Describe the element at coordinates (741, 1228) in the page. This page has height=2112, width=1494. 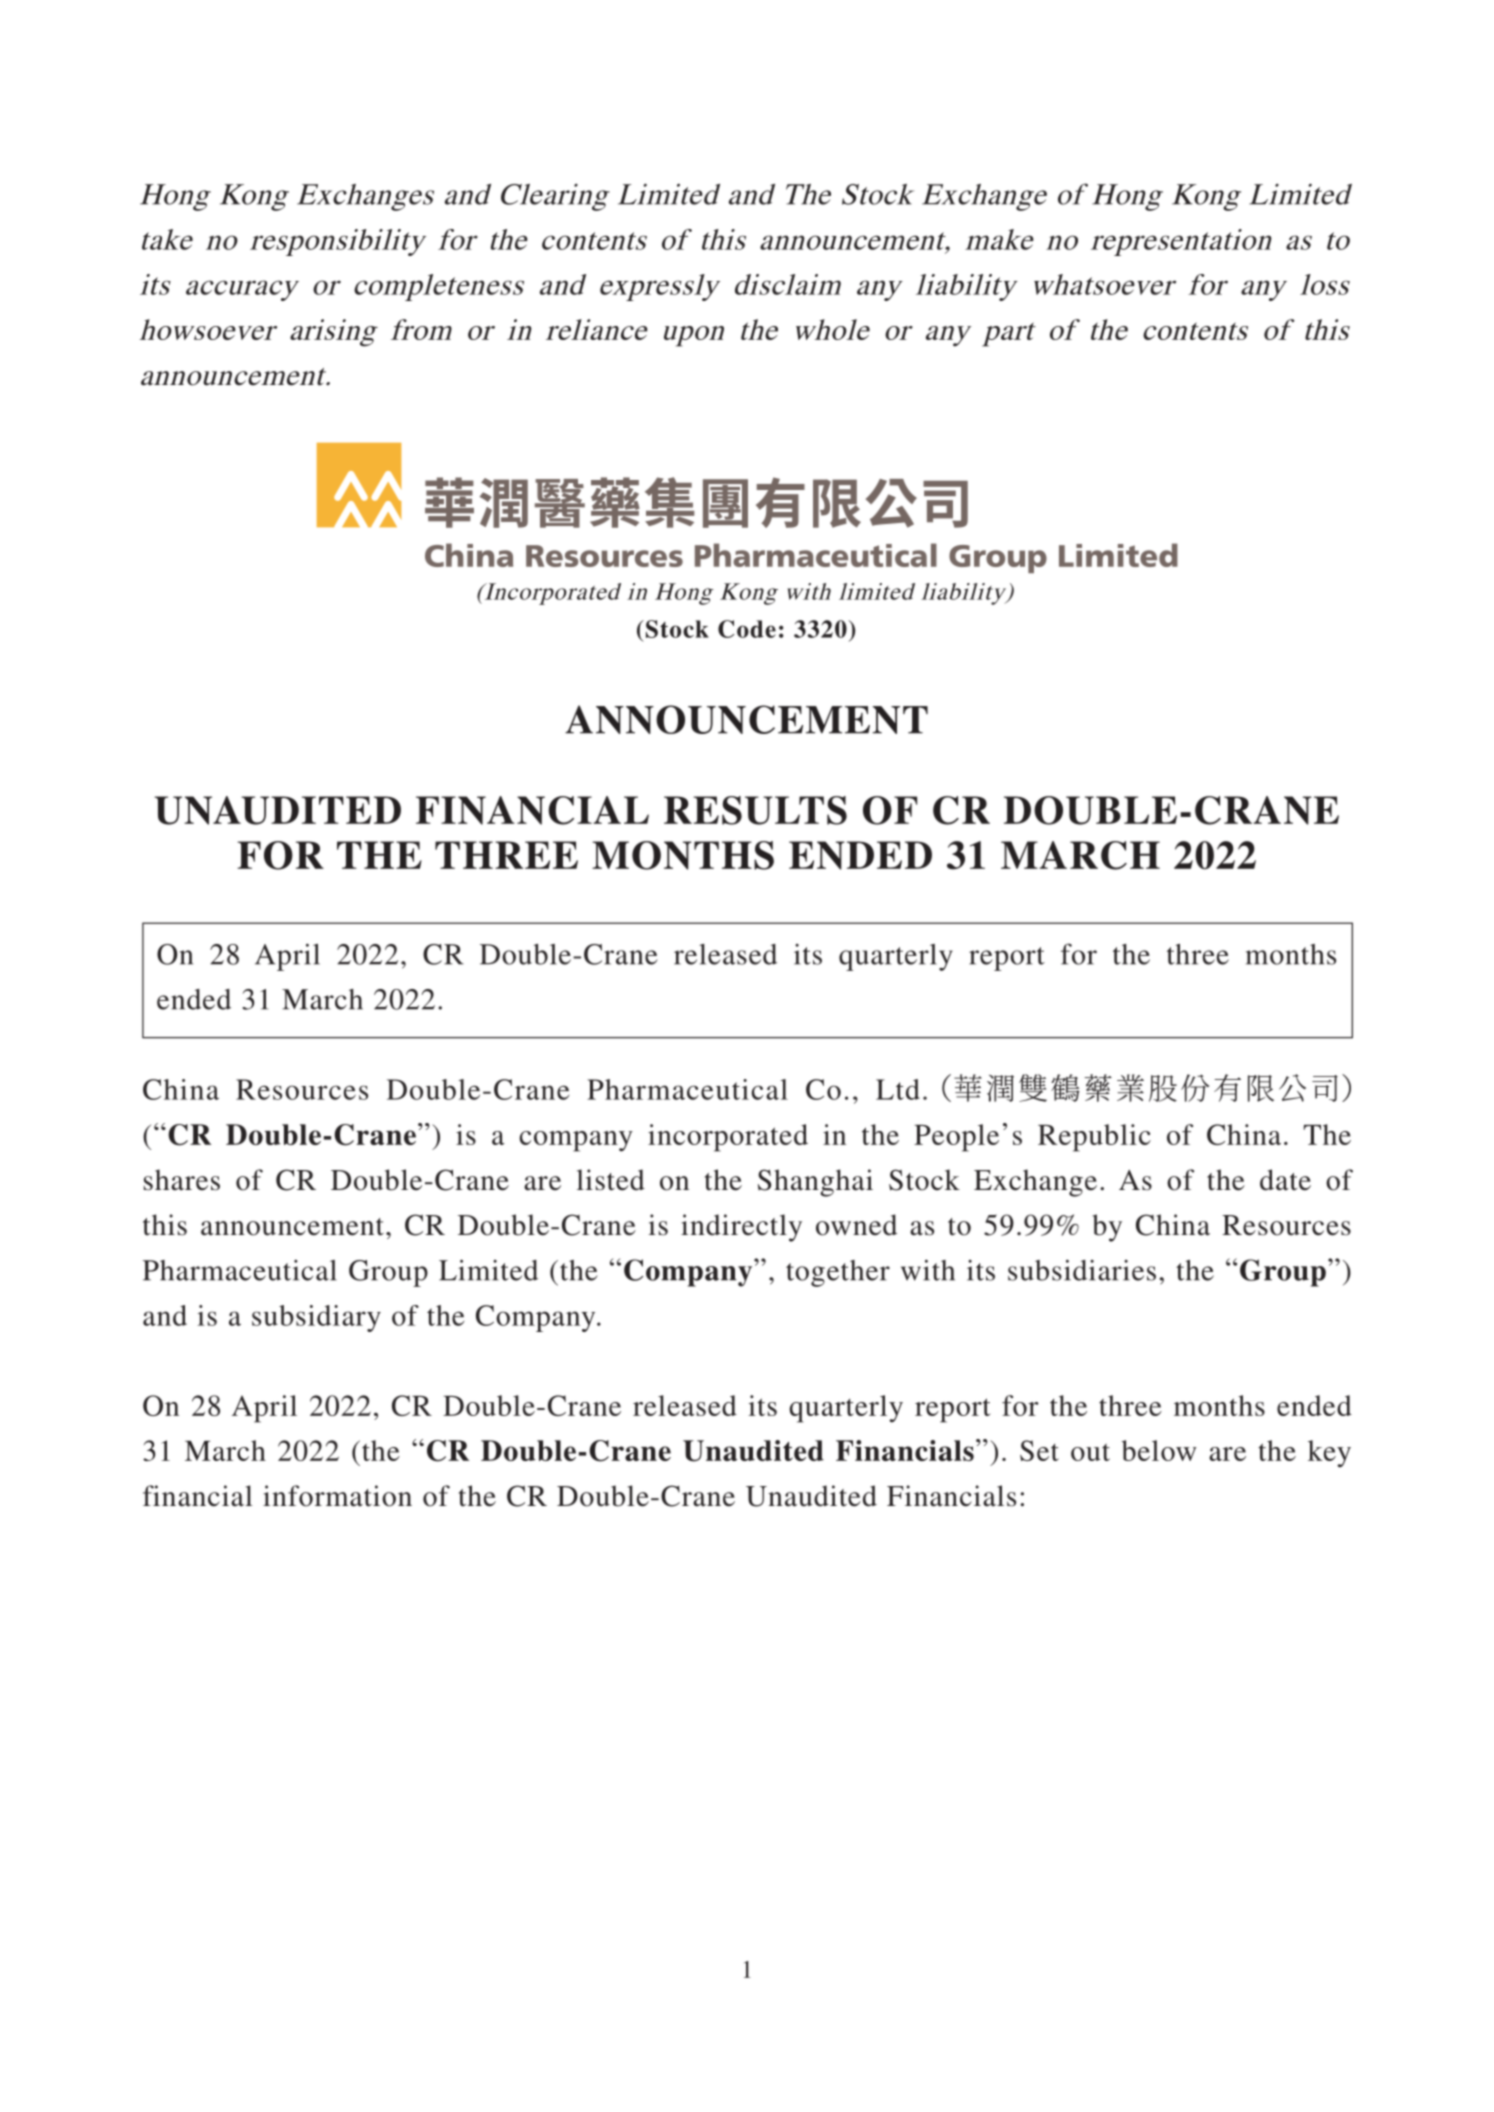
I see `indirectly` at that location.
